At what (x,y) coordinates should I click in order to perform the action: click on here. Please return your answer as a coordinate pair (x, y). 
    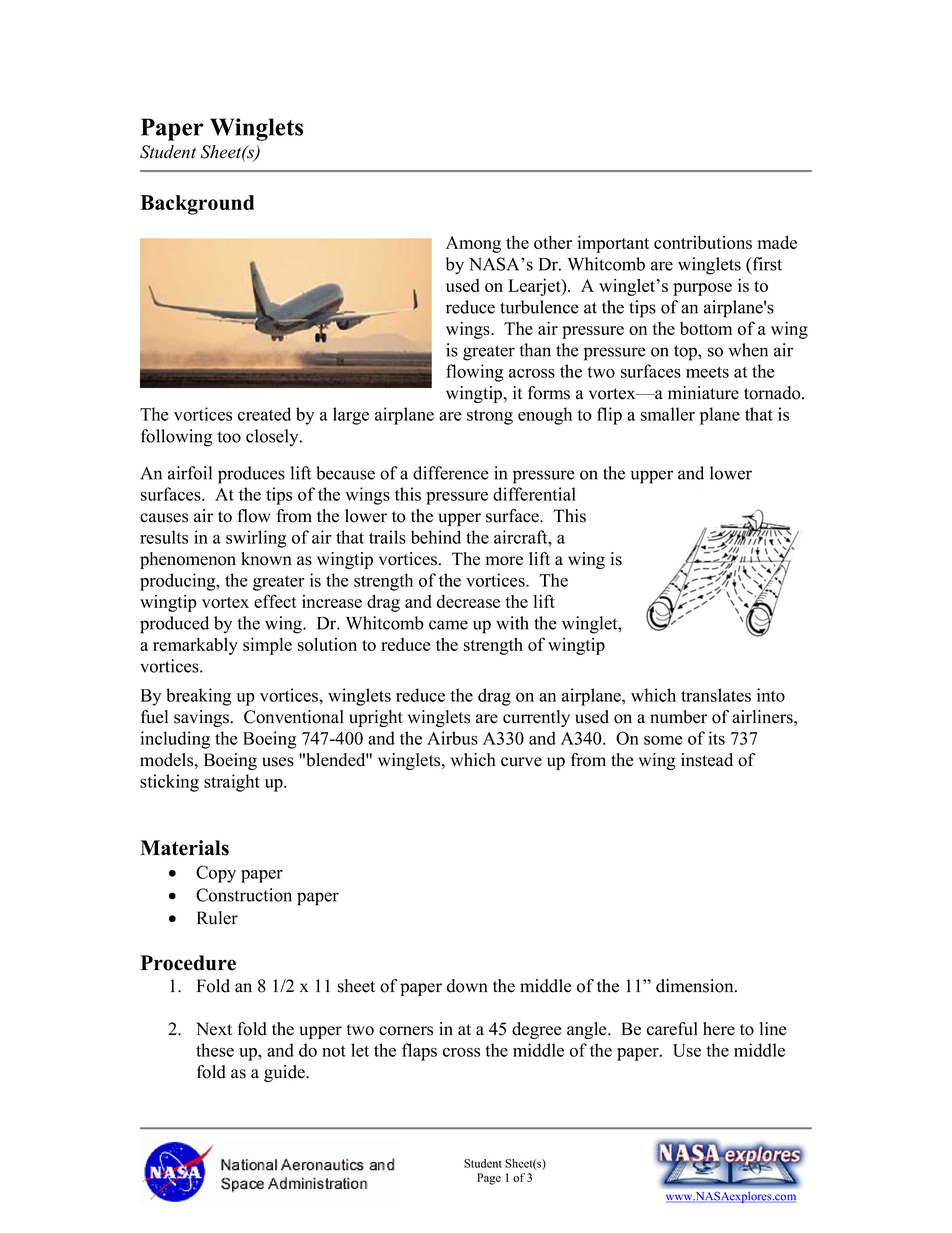
    Looking at the image, I should click on (719, 1029).
